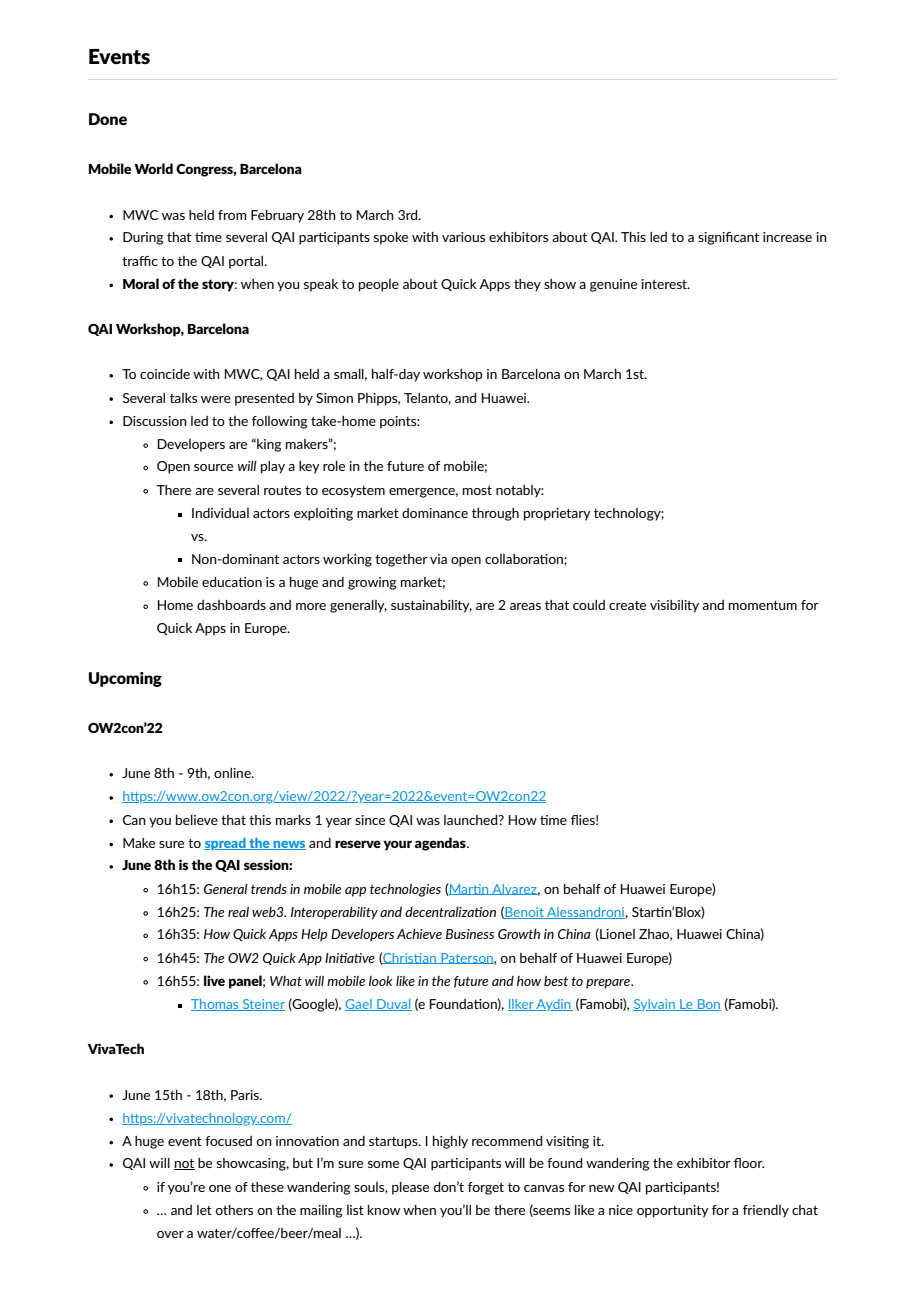 This screenshot has width=924, height=1308. Describe the element at coordinates (477, 490) in the screenshot. I see `most` at that location.
